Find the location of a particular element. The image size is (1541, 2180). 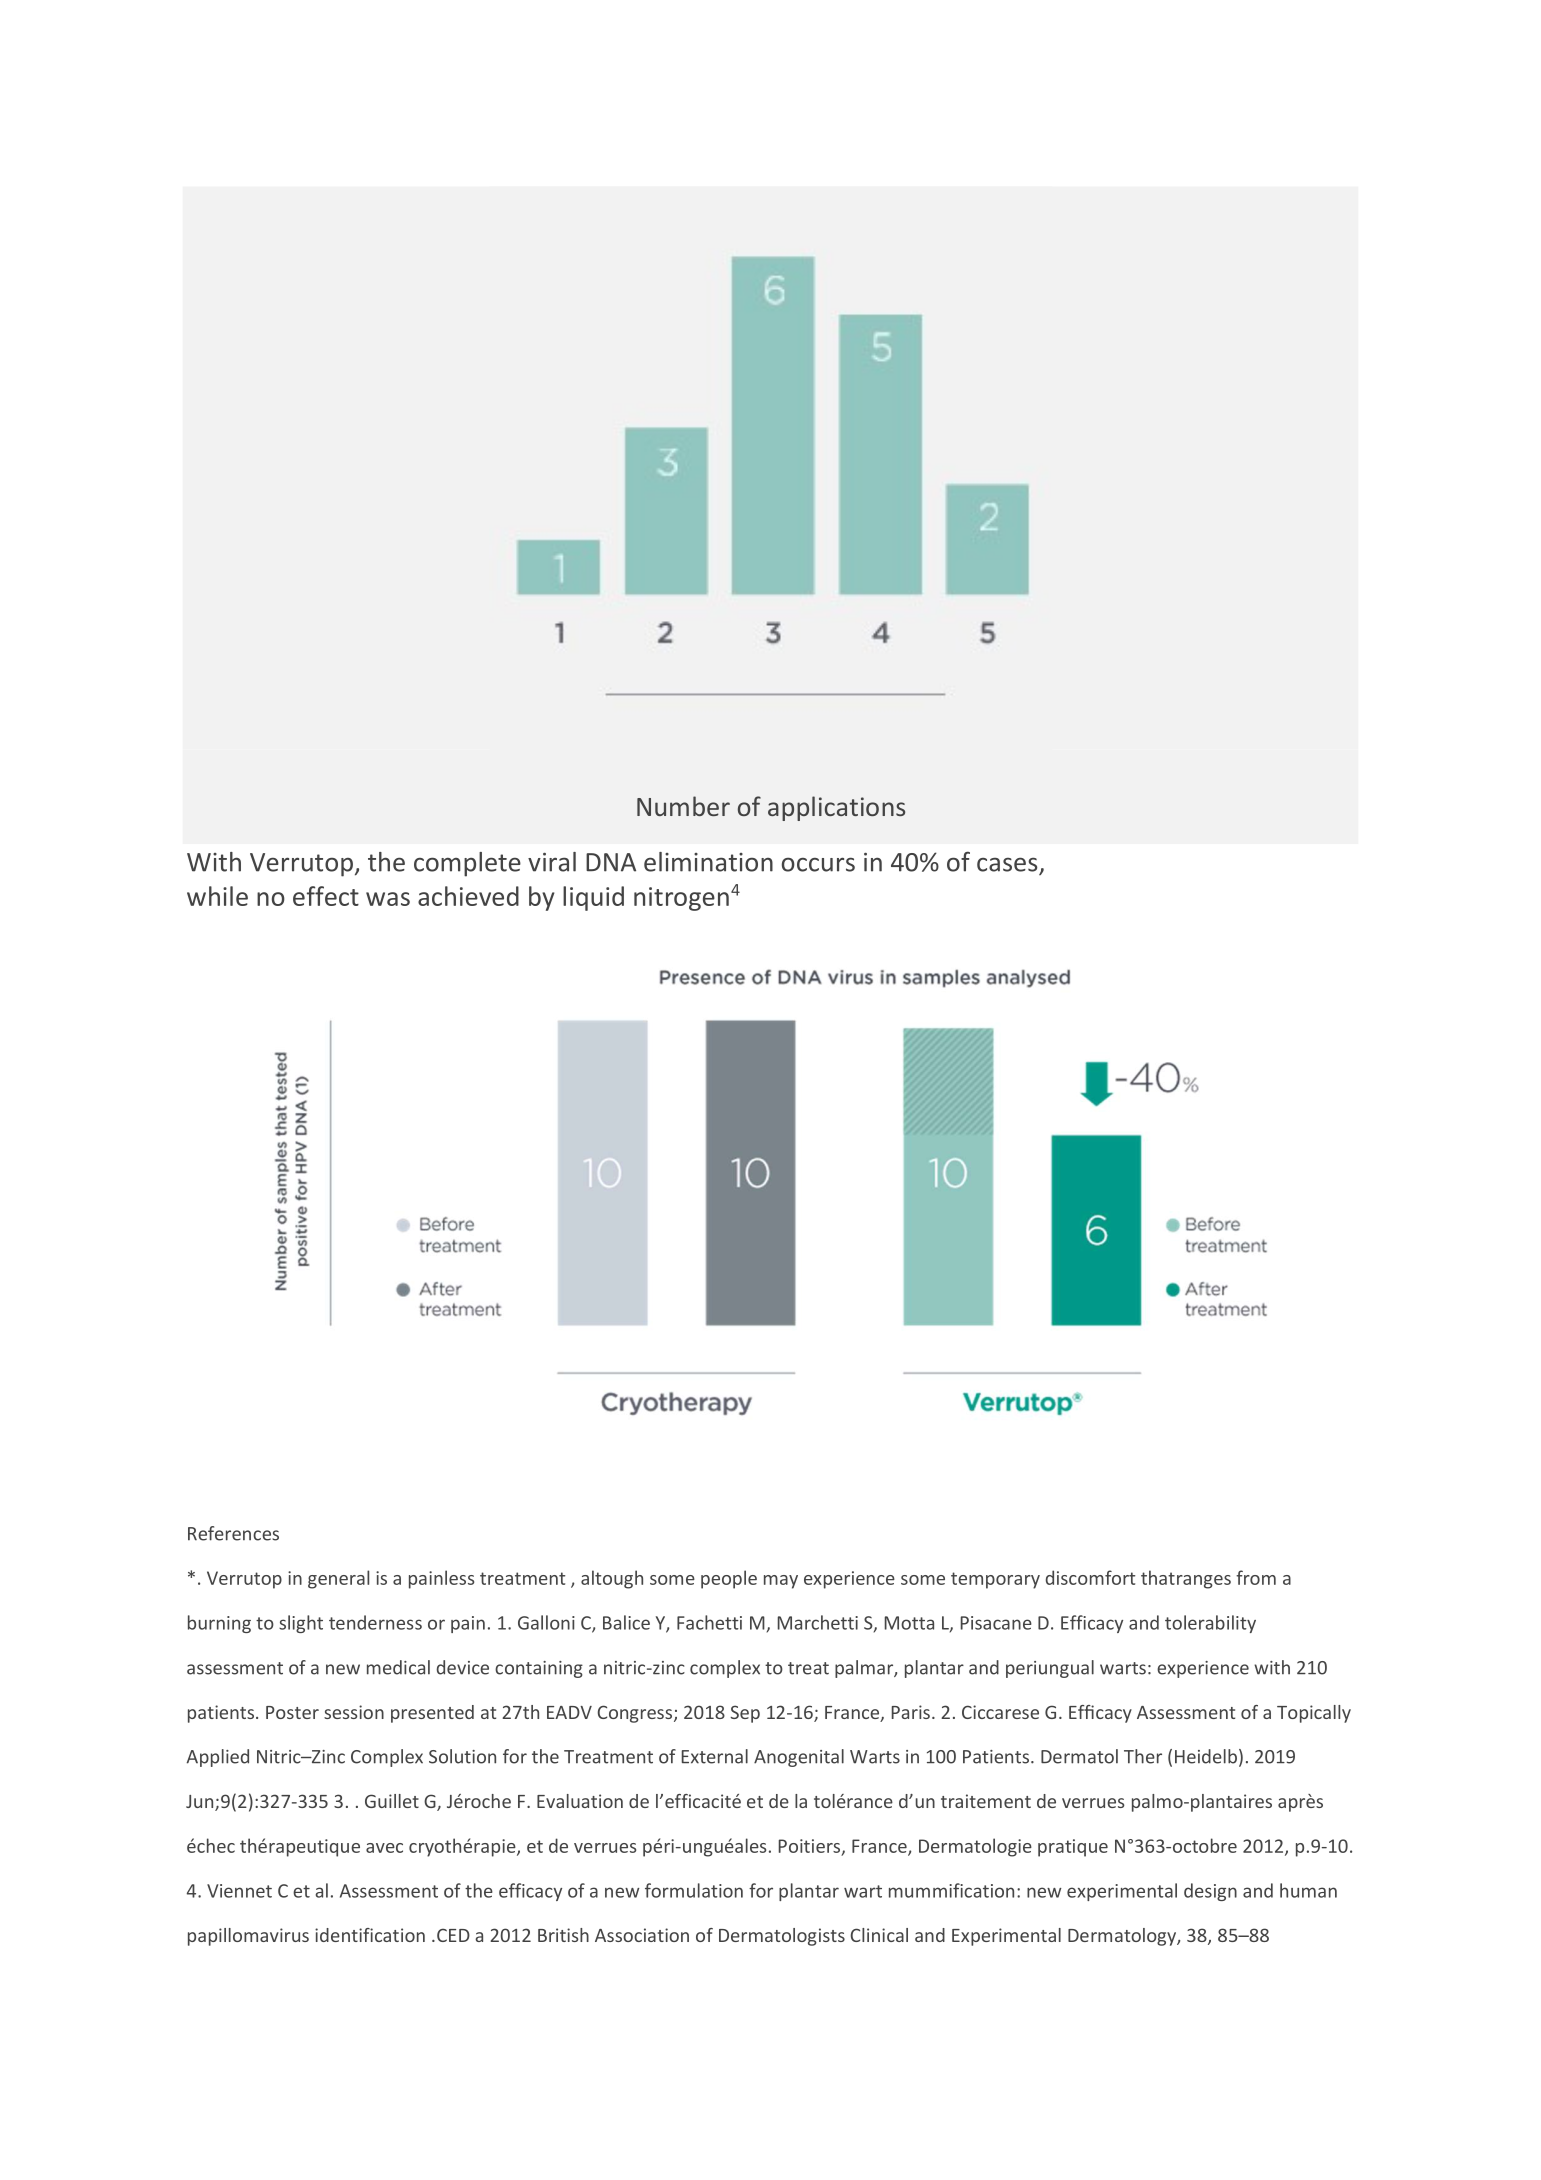

formulation is located at coordinates (694, 1890).
